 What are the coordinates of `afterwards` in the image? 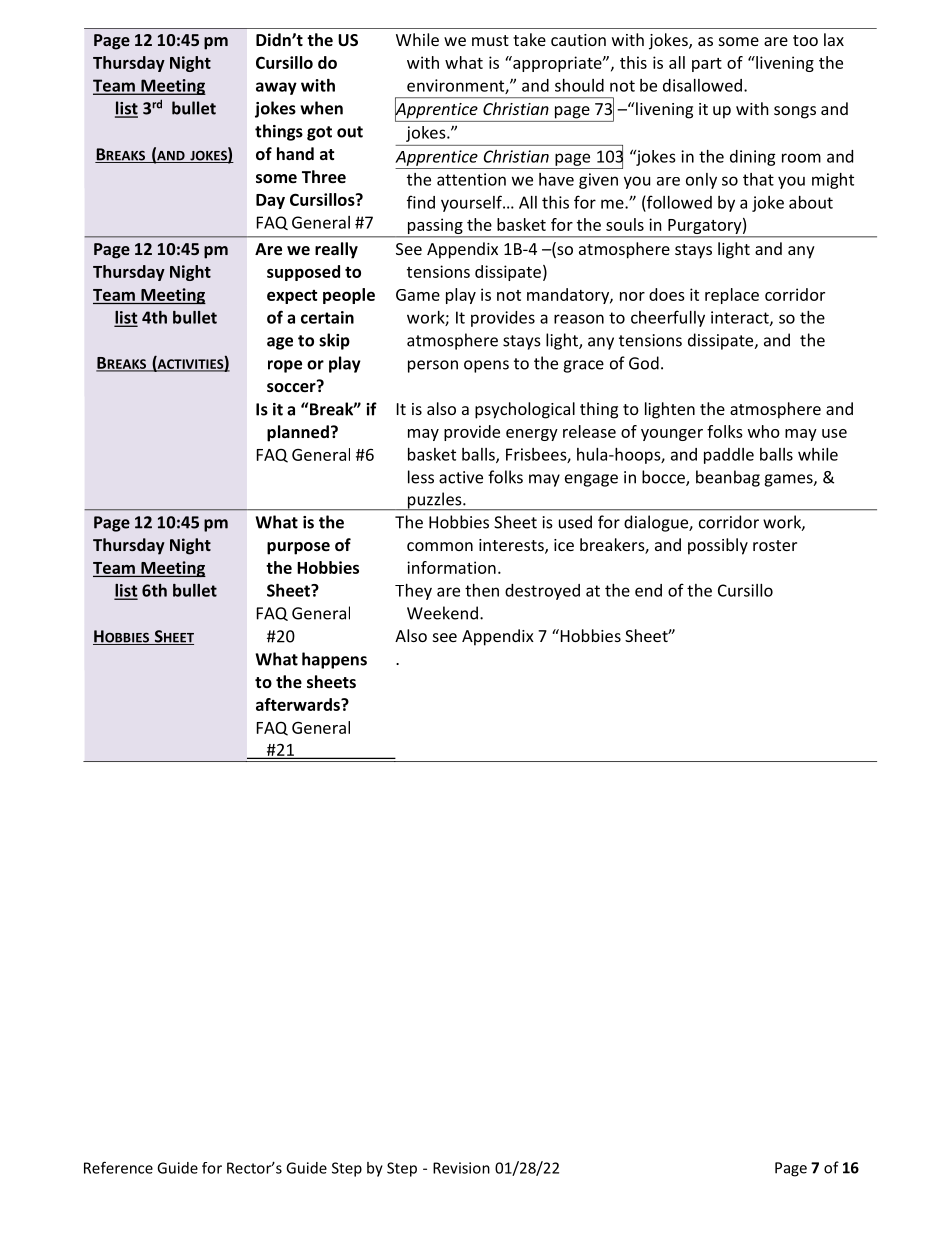 It's located at (299, 704).
